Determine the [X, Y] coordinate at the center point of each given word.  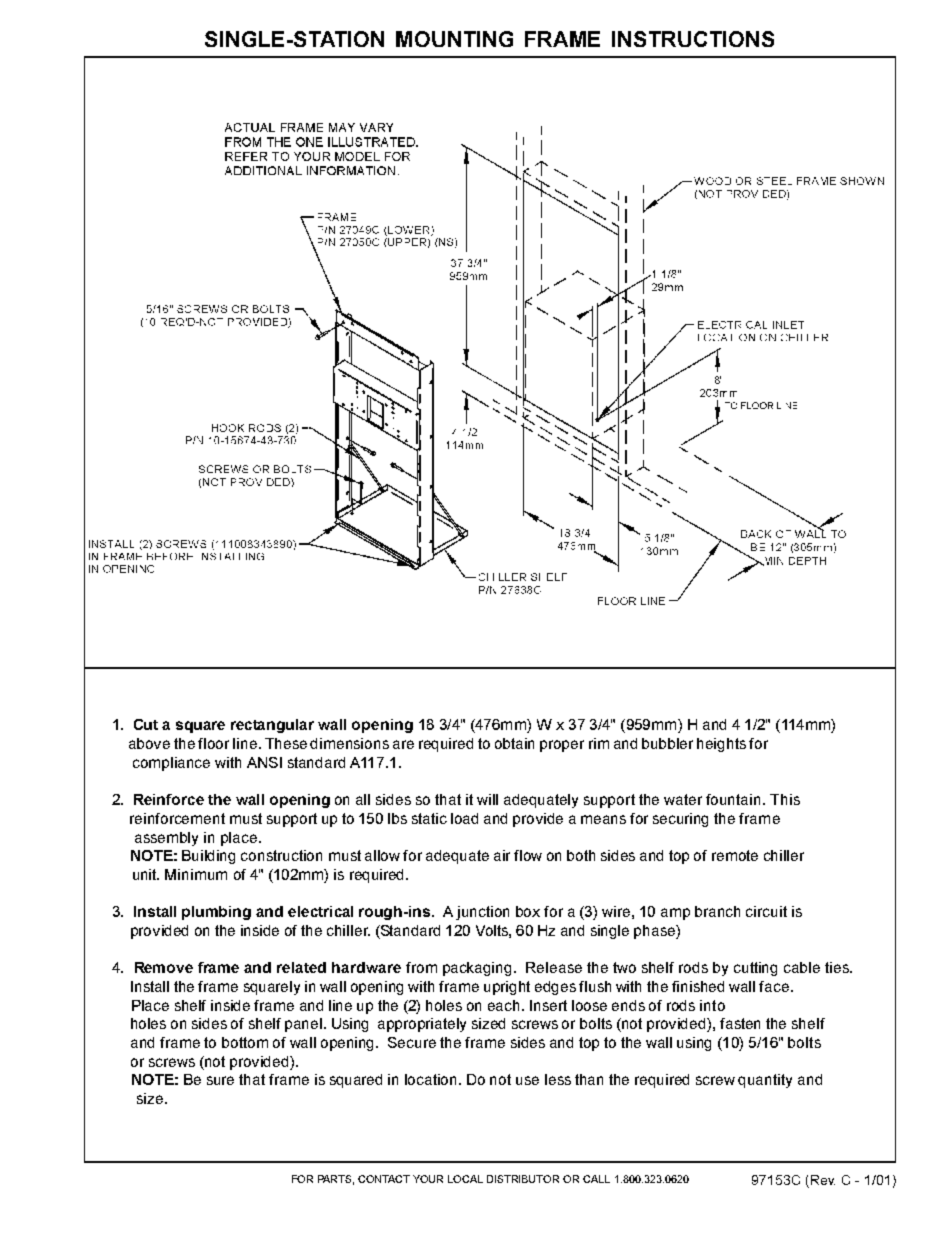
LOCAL [465, 1179]
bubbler [667, 743]
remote [735, 855]
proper [562, 746]
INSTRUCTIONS [693, 39]
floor [213, 743]
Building [208, 857]
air [502, 855]
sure [220, 1080]
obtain [514, 743]
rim [599, 743]
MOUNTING [454, 39]
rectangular [272, 726]
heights [721, 745]
